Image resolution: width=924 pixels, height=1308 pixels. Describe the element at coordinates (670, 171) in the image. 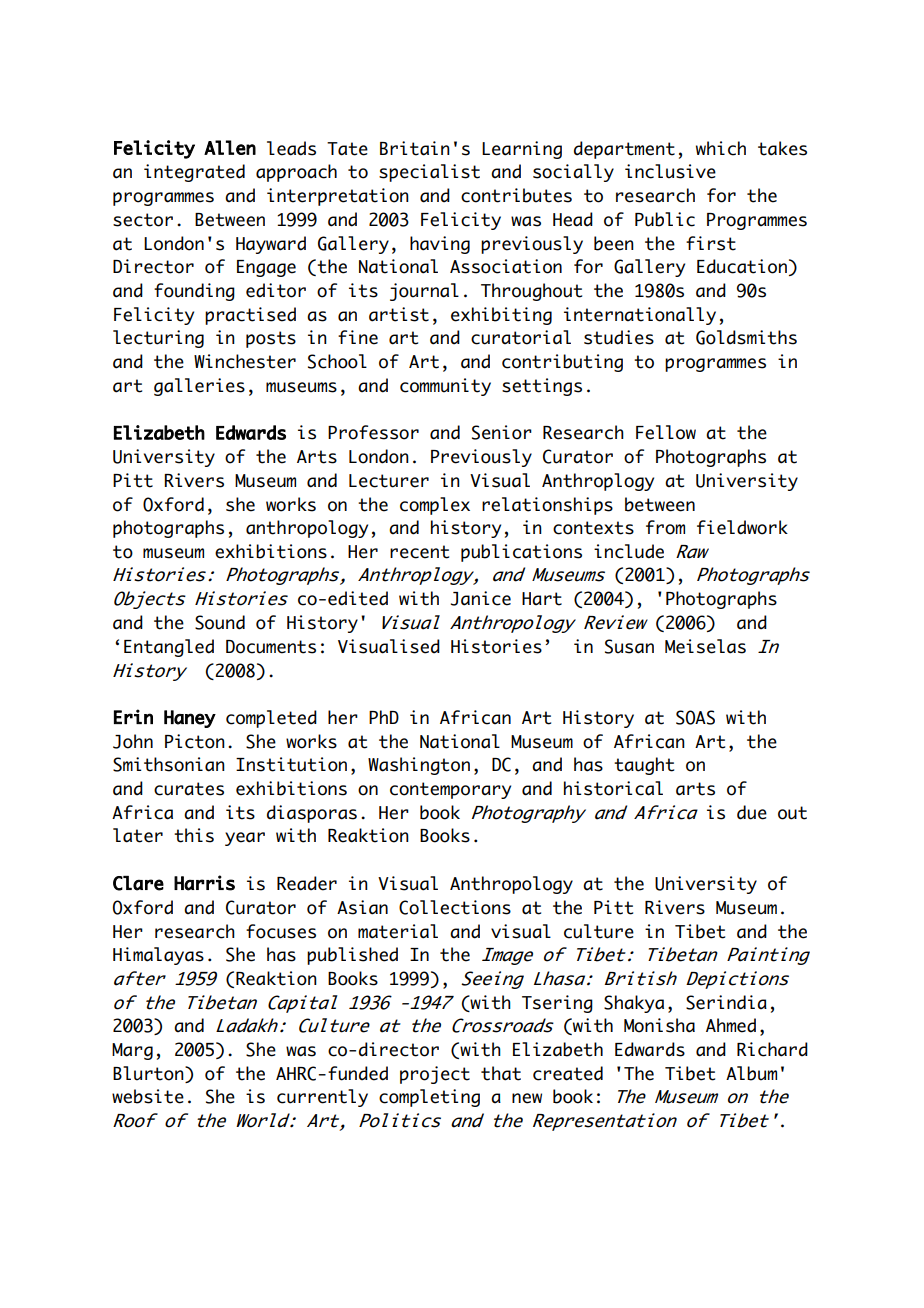

I see `inclusive` at that location.
